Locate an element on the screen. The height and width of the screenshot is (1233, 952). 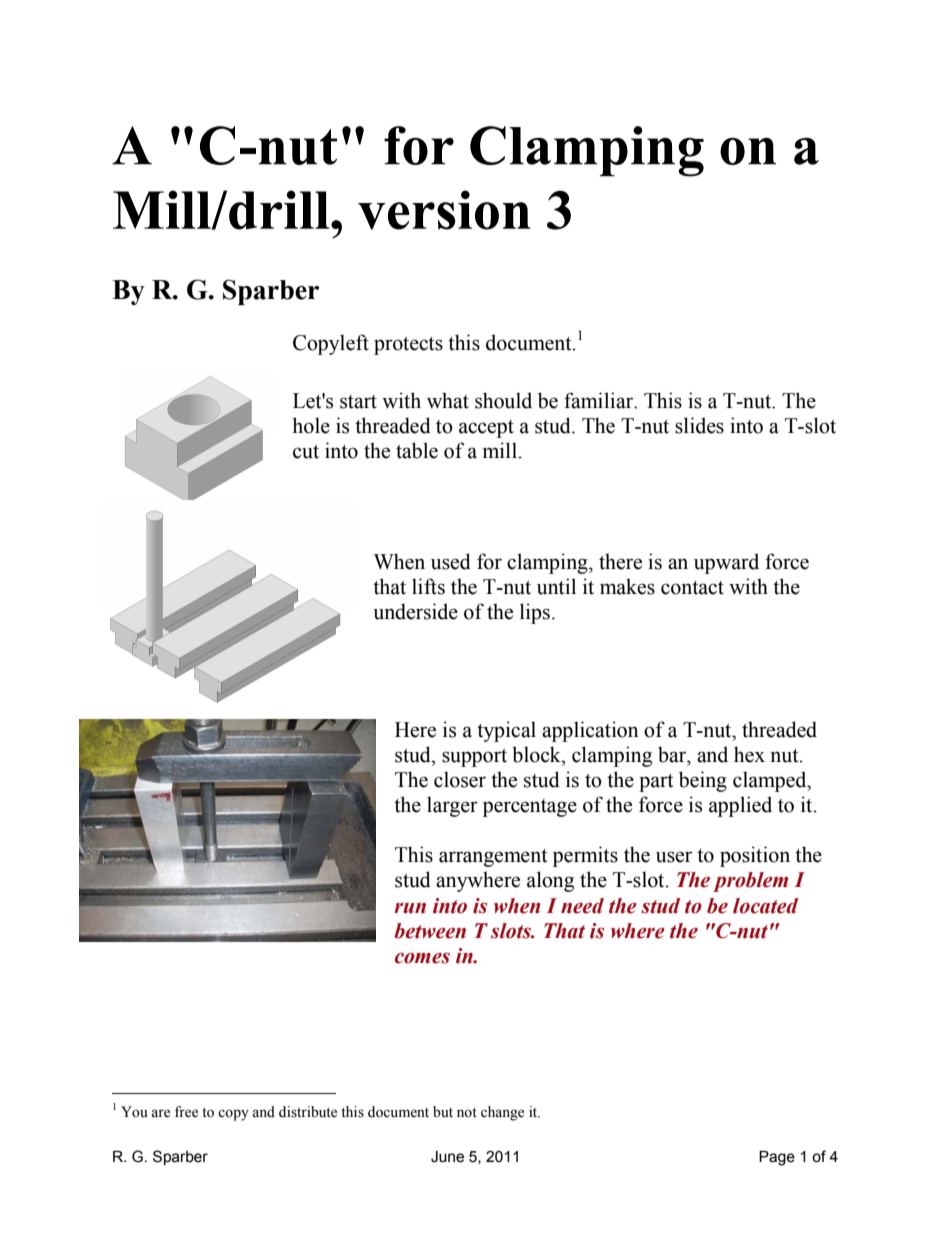
familiar is located at coordinates (600, 400).
